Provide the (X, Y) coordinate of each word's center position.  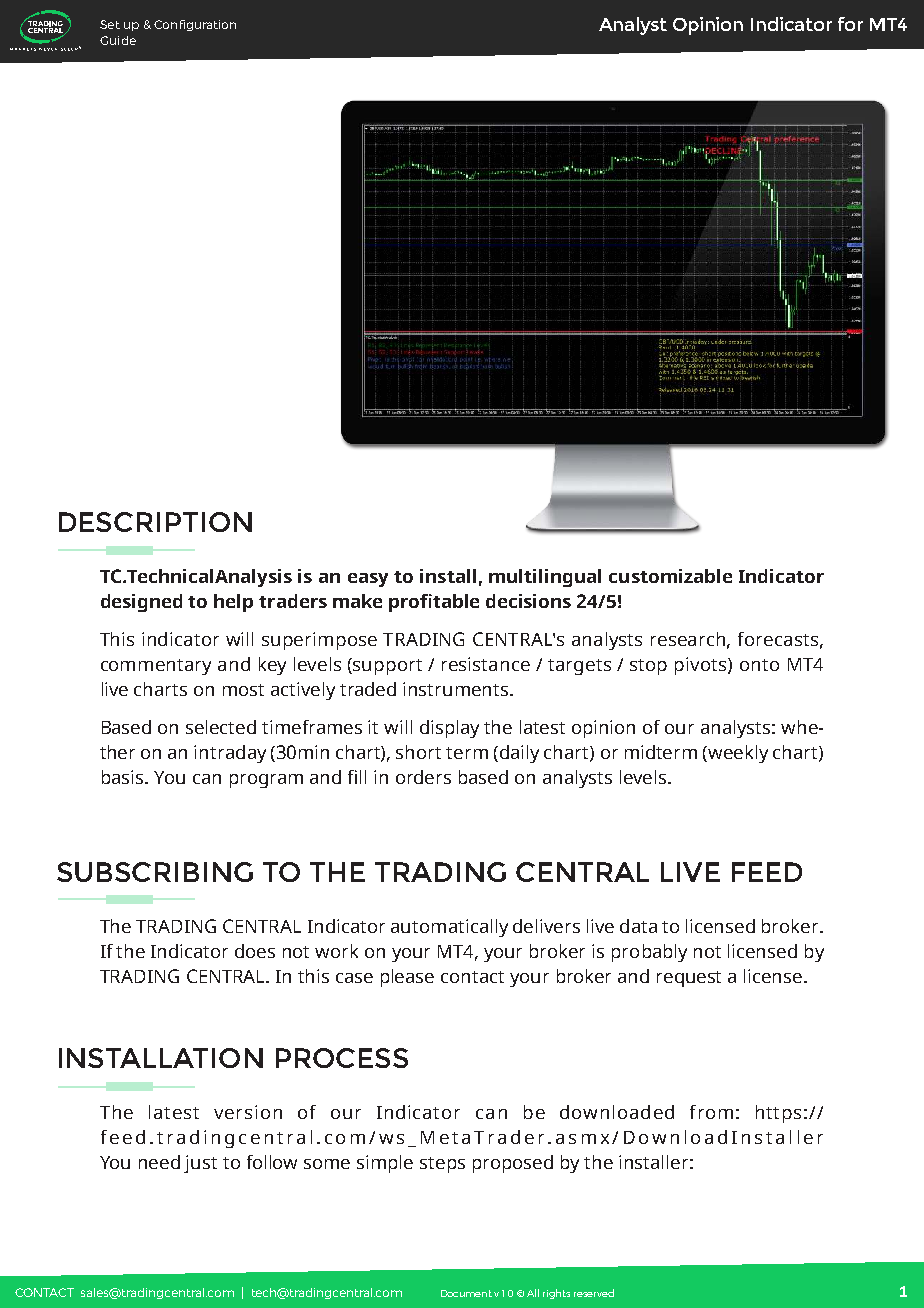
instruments (457, 689)
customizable (670, 576)
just (200, 1164)
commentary (156, 667)
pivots (702, 666)
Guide (118, 40)
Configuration (195, 25)
